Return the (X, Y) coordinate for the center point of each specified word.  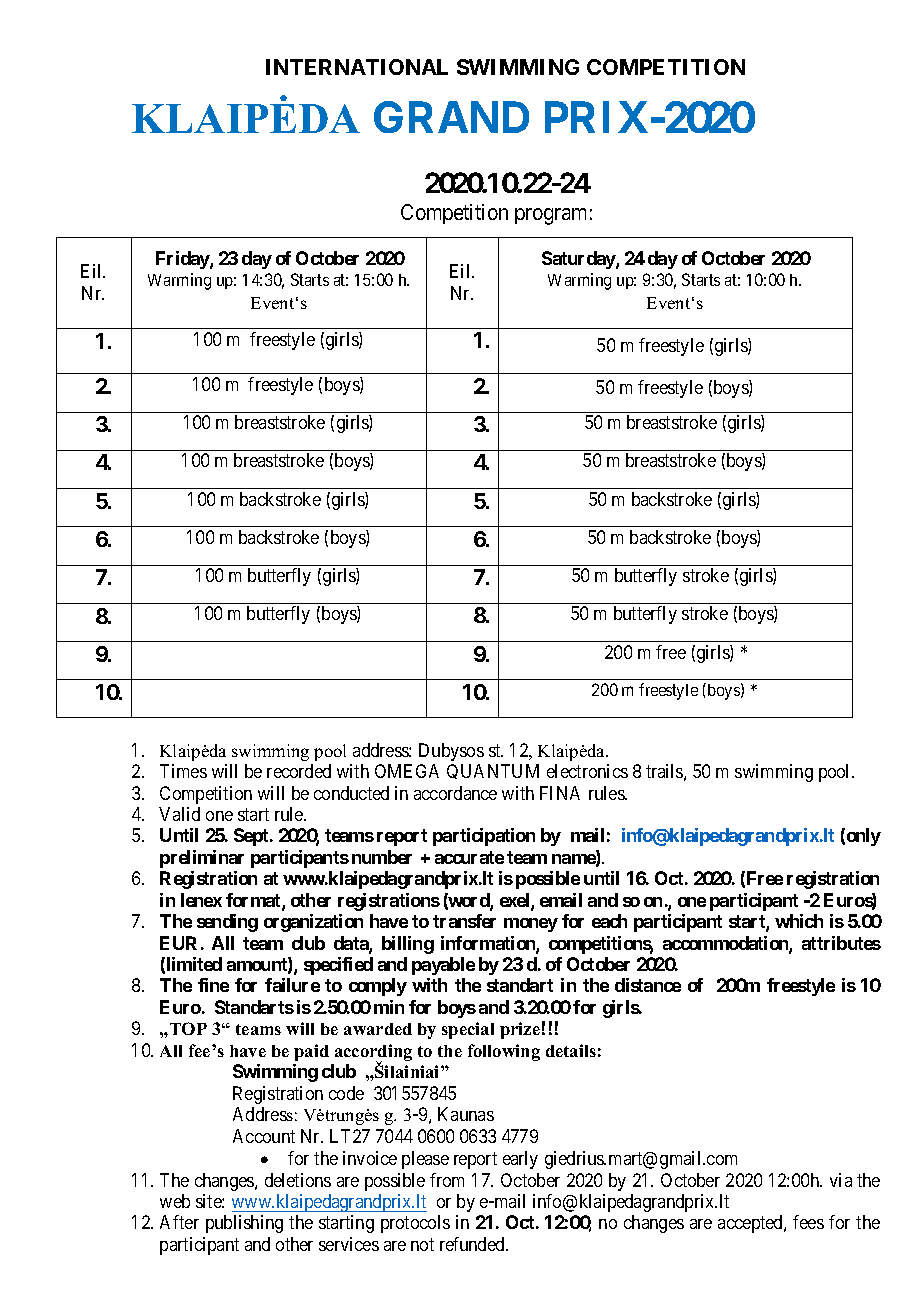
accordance (455, 793)
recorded (299, 771)
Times (183, 771)
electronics (587, 771)
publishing (244, 1224)
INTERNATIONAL (357, 67)
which (799, 921)
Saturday (579, 260)
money (531, 925)
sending (227, 923)
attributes (841, 943)
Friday (183, 260)
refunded (473, 1244)
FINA (560, 793)
